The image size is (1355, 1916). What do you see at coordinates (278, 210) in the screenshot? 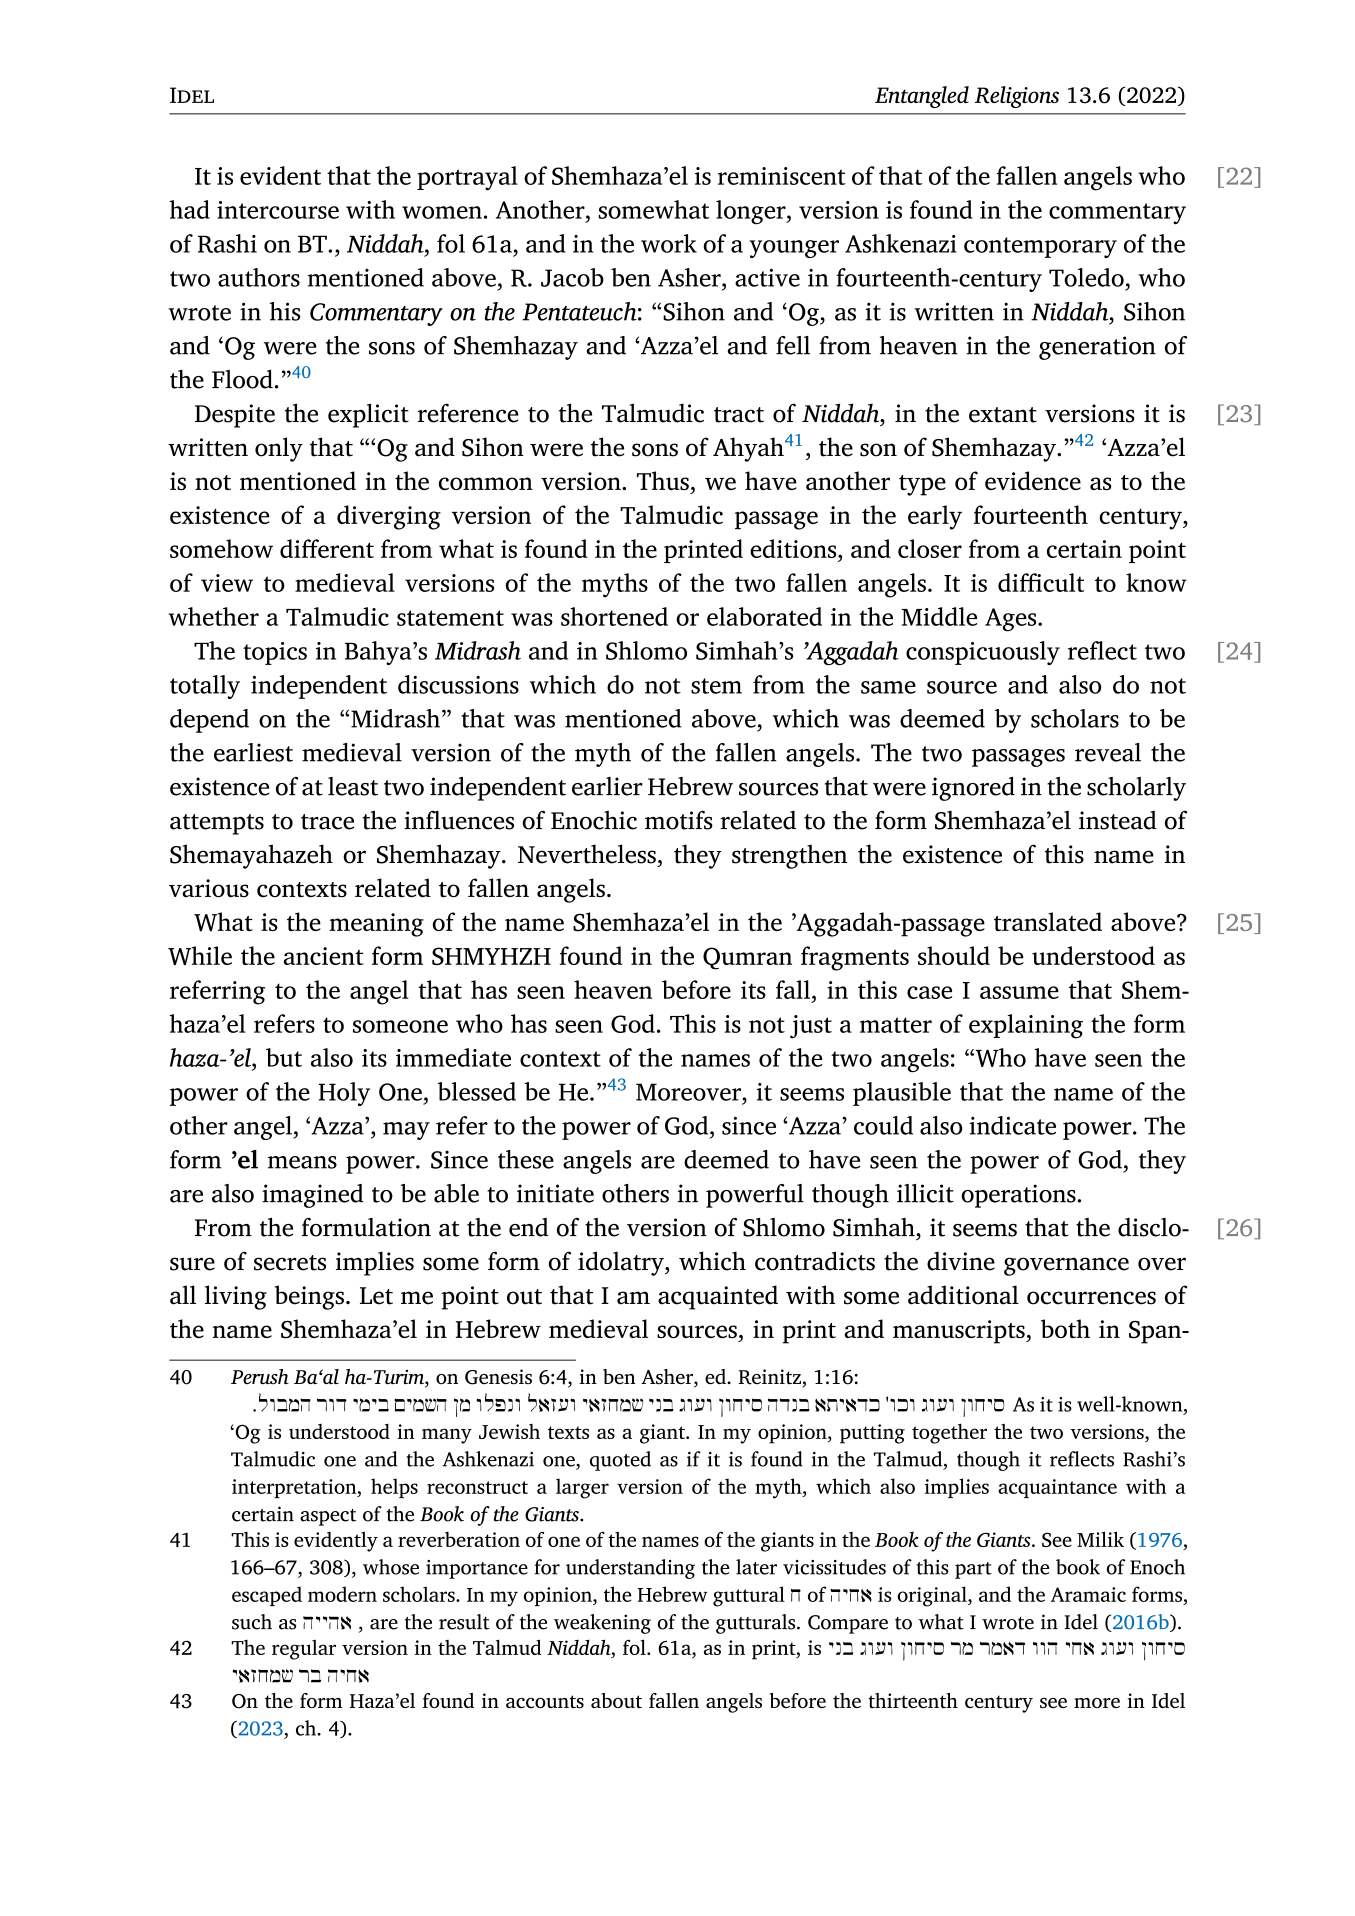
I see `intercourse` at bounding box center [278, 210].
